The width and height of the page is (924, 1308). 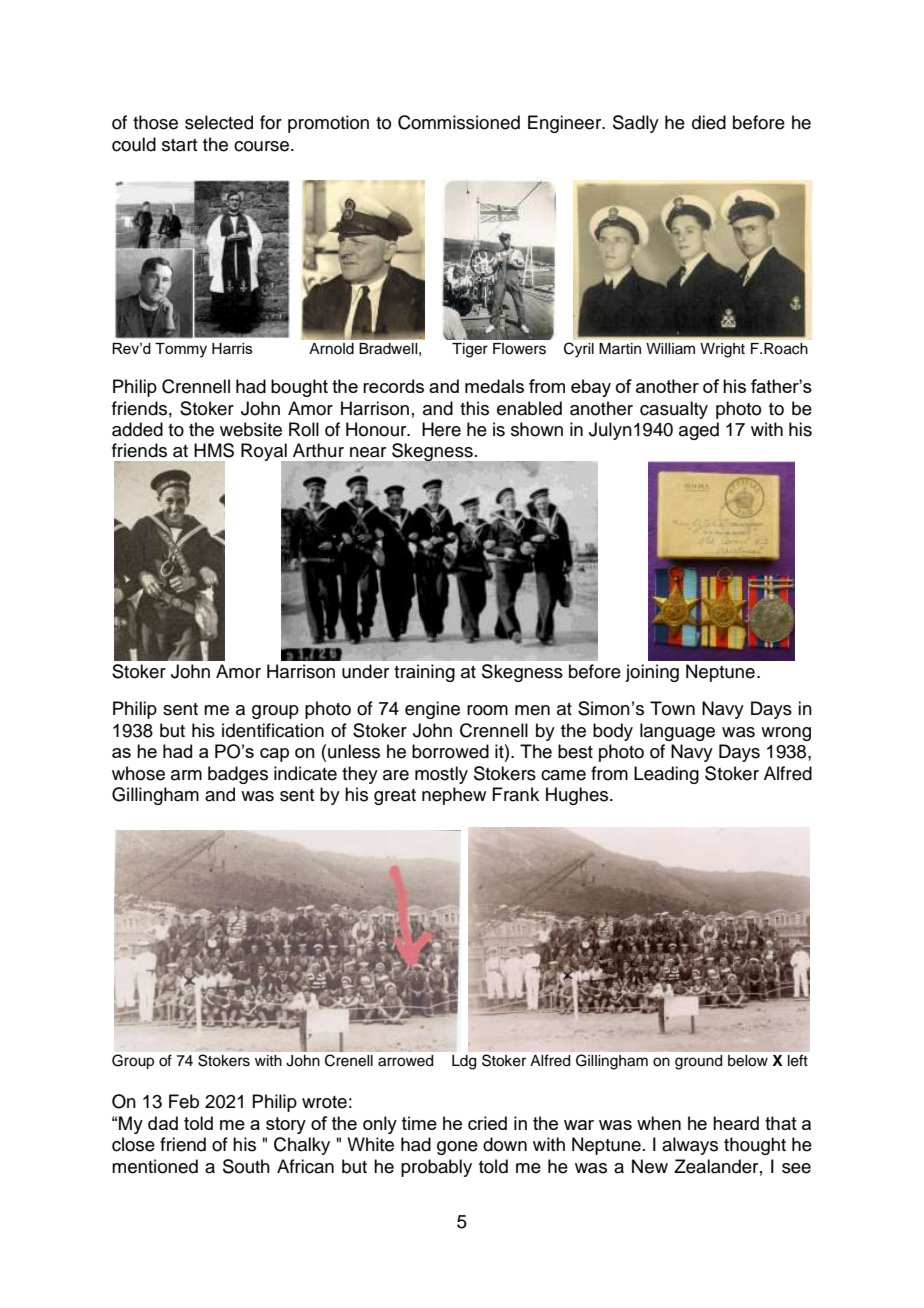 I want to click on below, so click(x=748, y=1060).
